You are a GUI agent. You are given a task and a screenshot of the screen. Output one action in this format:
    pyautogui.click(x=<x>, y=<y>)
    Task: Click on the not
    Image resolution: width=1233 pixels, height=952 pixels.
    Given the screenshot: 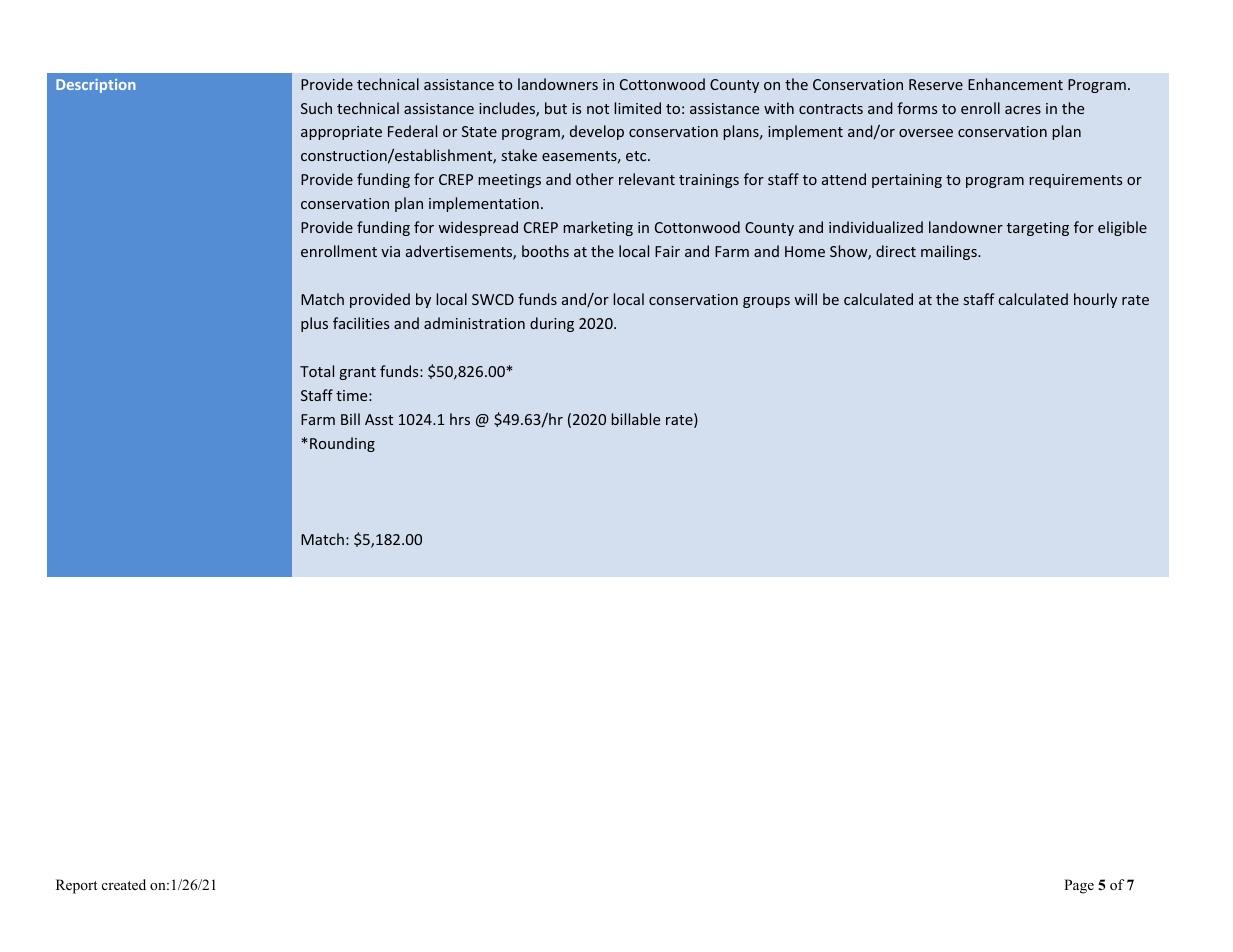 What is the action you would take?
    pyautogui.click(x=598, y=109)
